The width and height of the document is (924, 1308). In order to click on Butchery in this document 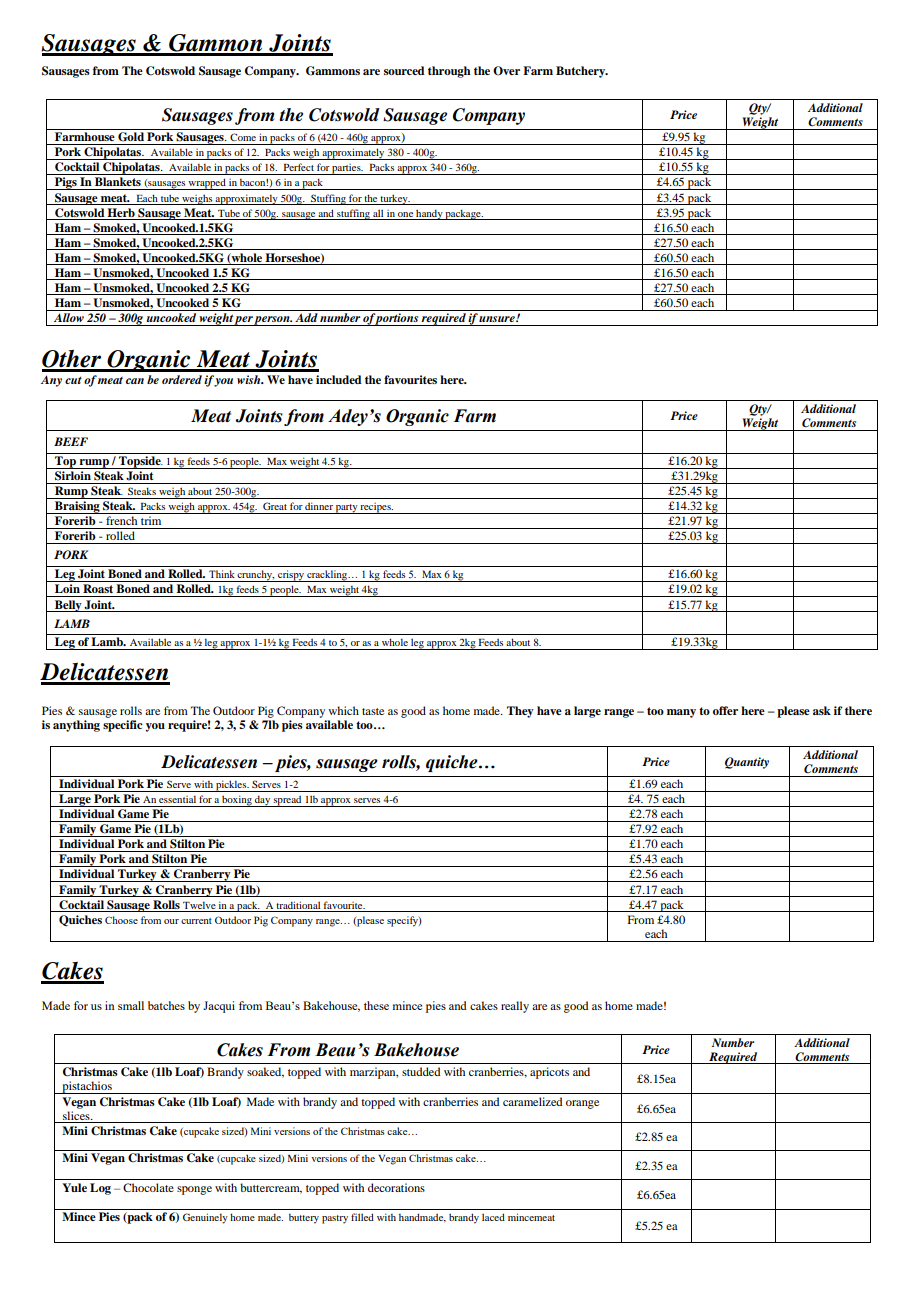, I will do `click(581, 72)`.
